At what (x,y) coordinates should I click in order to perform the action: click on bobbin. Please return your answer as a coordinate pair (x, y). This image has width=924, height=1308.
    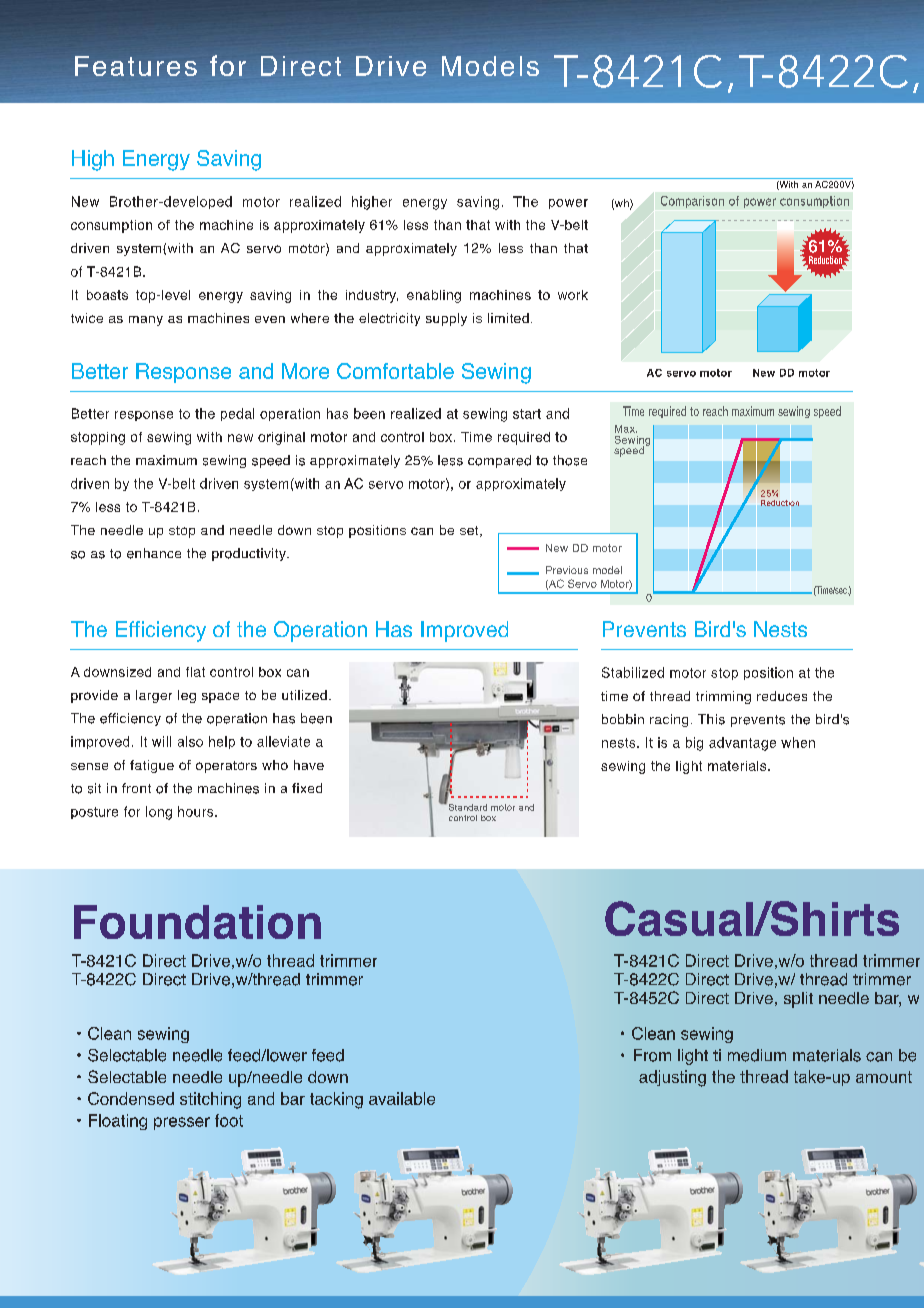
    Looking at the image, I should click on (623, 719).
